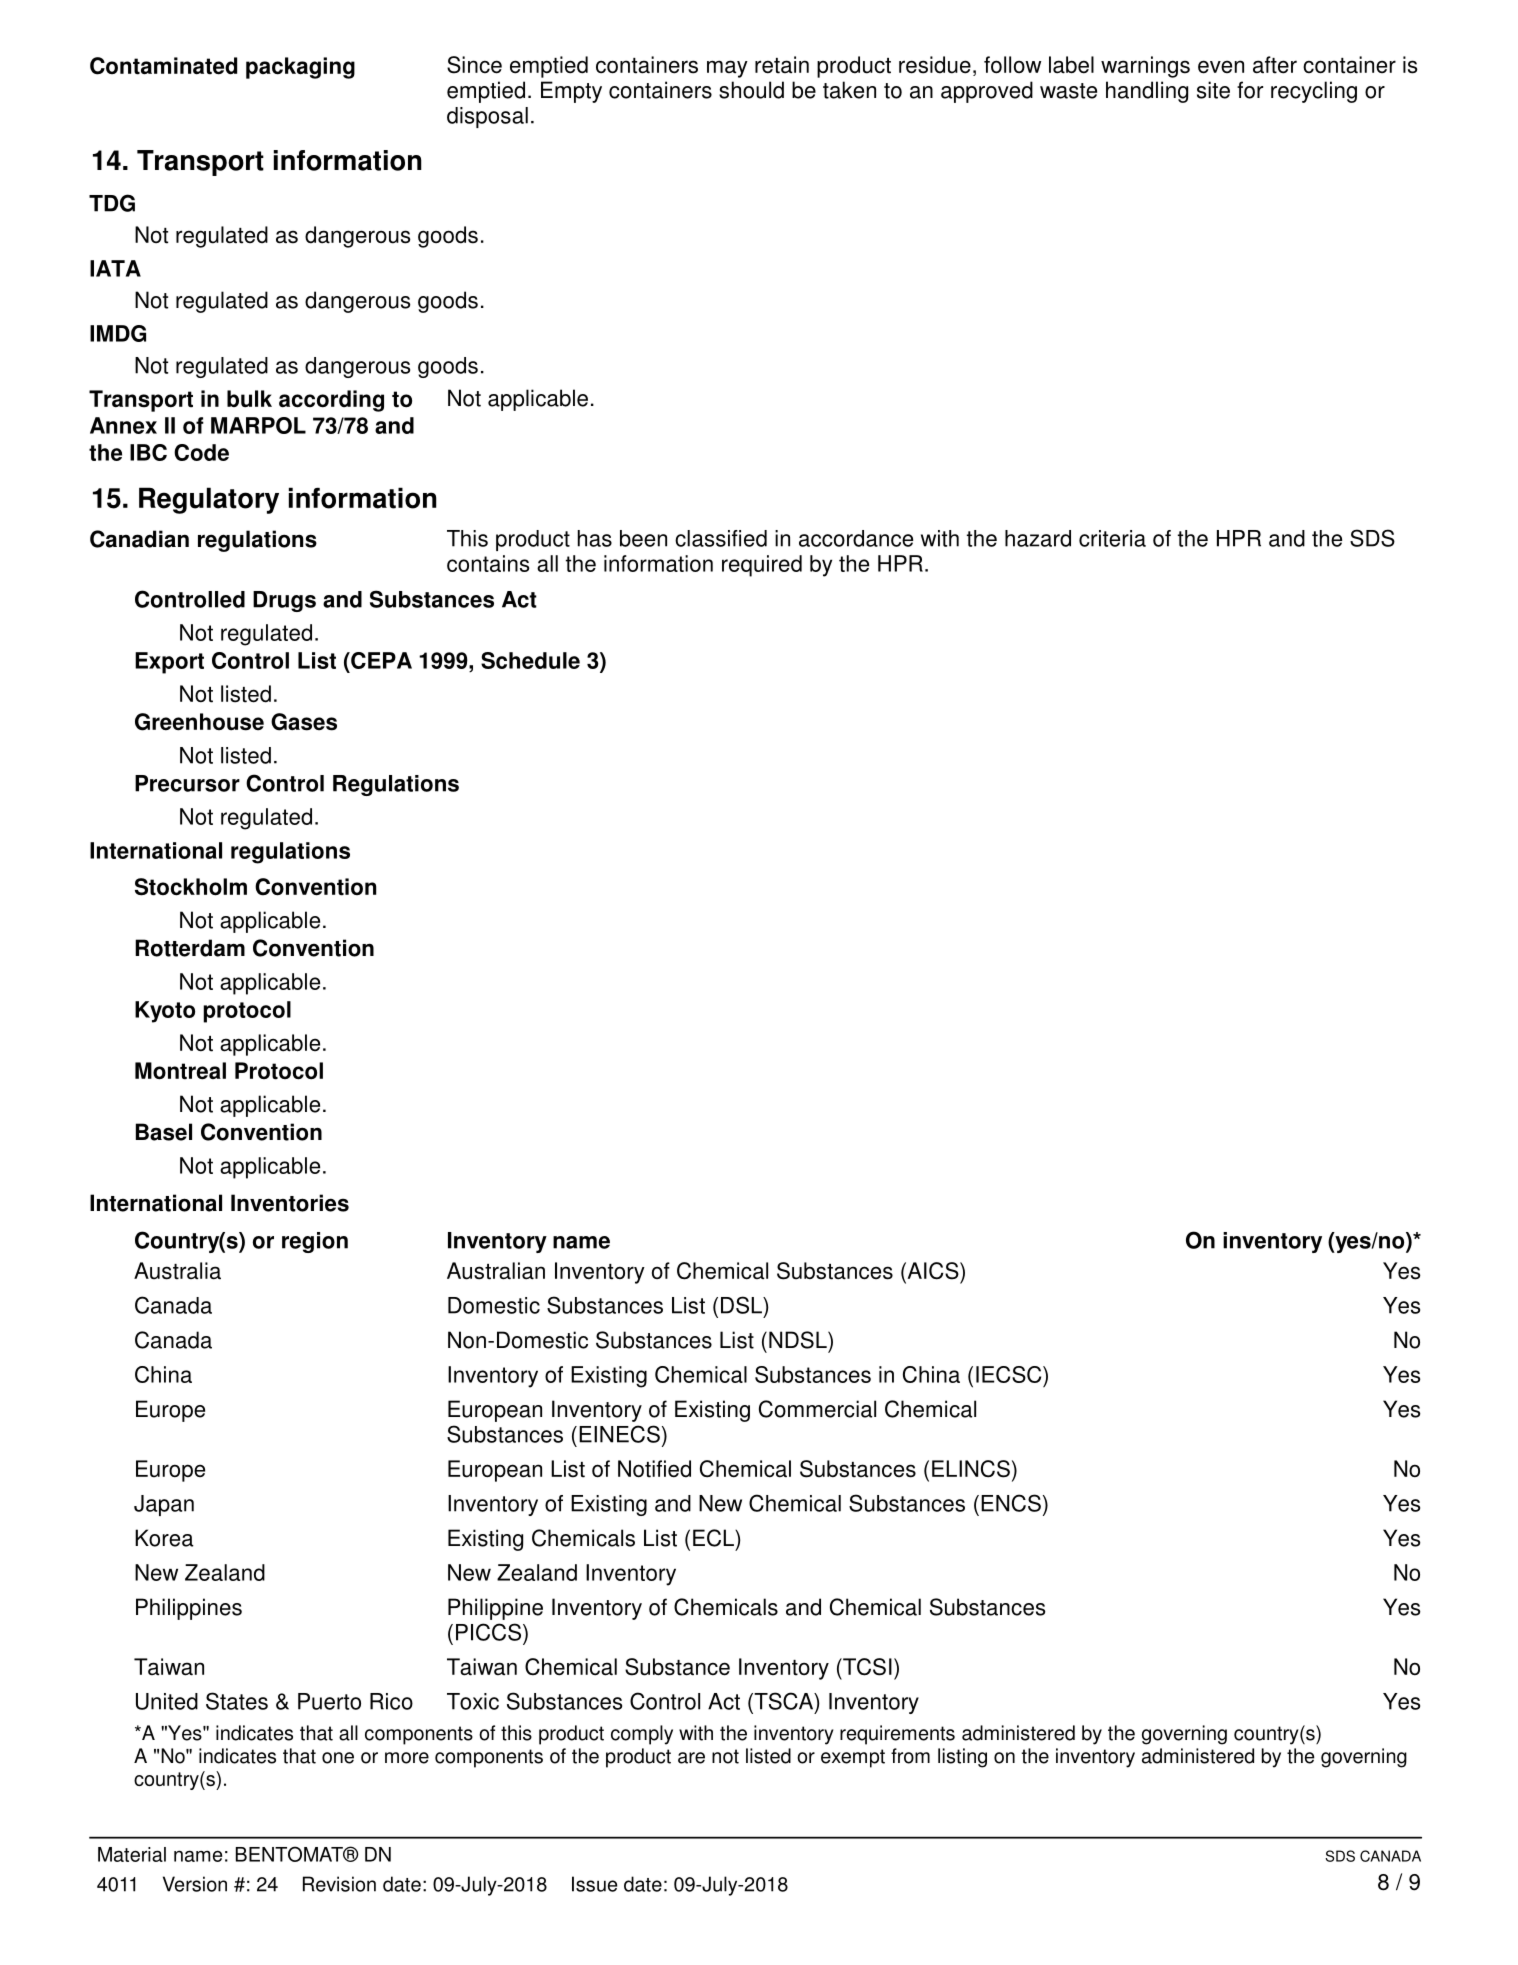  I want to click on Version, so click(195, 1884).
